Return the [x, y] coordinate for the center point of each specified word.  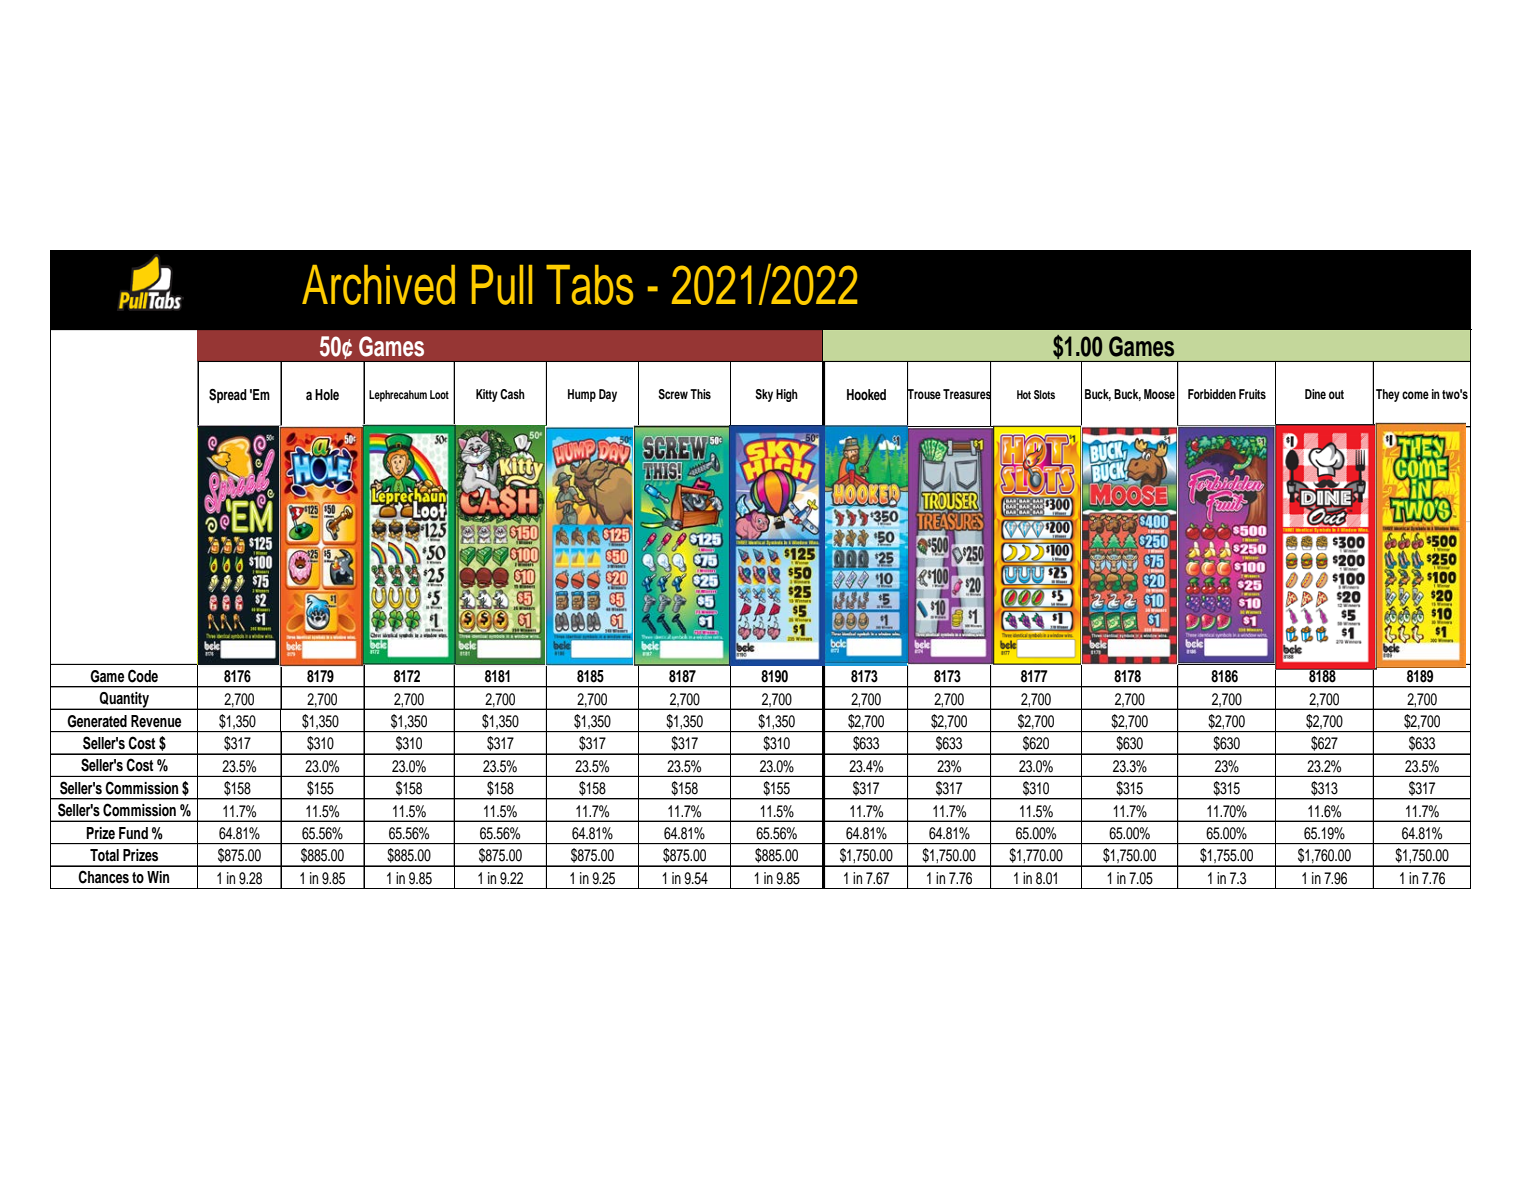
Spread [228, 396]
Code [143, 676]
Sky [764, 395]
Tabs [589, 285]
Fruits [1252, 394]
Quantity [124, 701]
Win [158, 877]
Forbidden [1212, 394]
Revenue [156, 721]
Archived [378, 285]
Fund [133, 833]
